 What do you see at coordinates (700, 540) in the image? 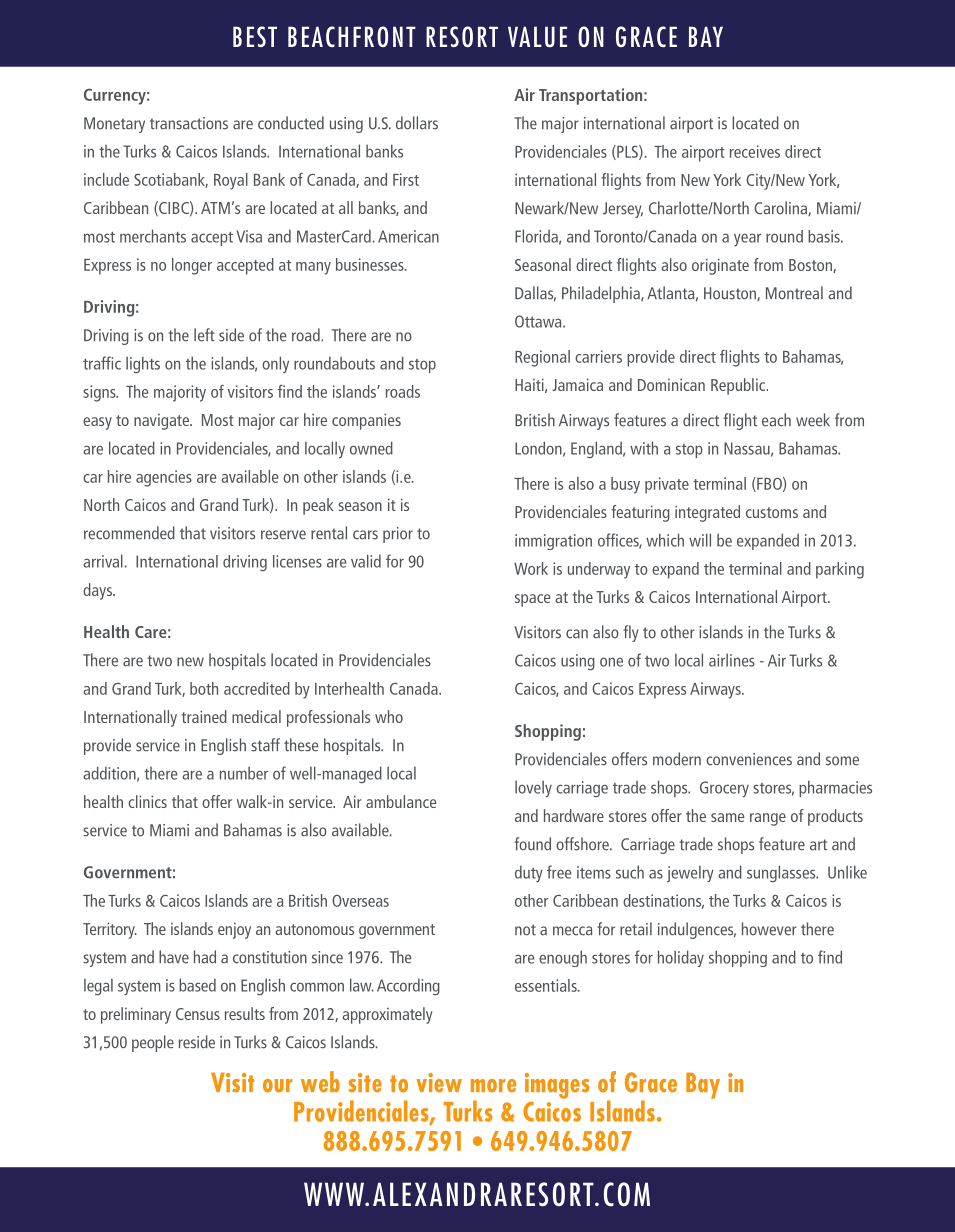
I see `will` at bounding box center [700, 540].
